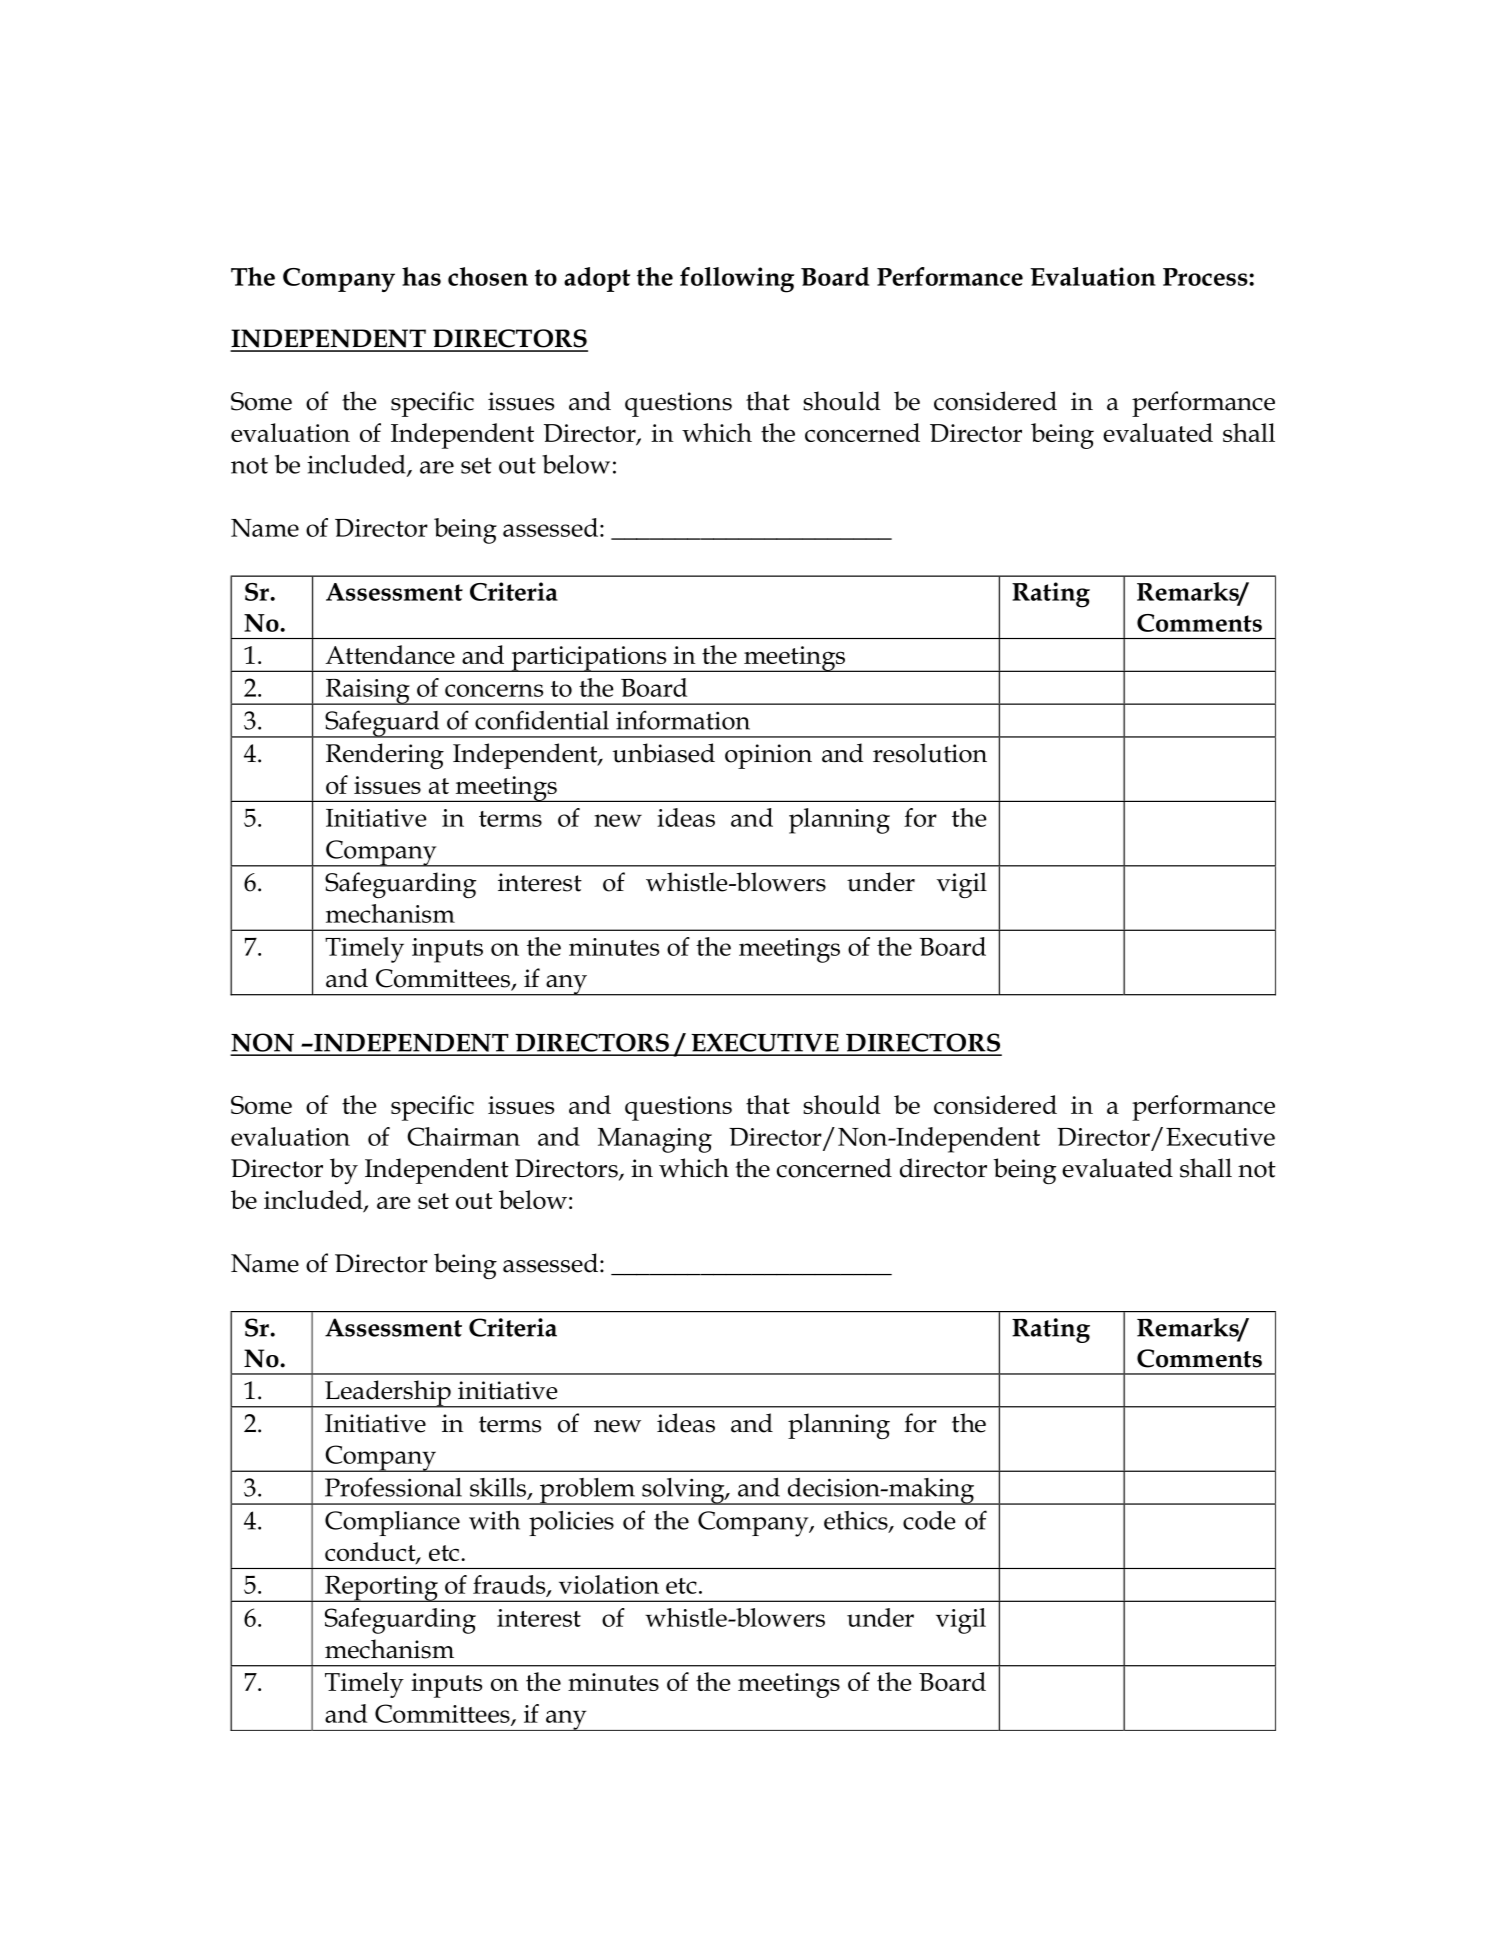 The height and width of the document is (1951, 1508). I want to click on resolution, so click(930, 753).
